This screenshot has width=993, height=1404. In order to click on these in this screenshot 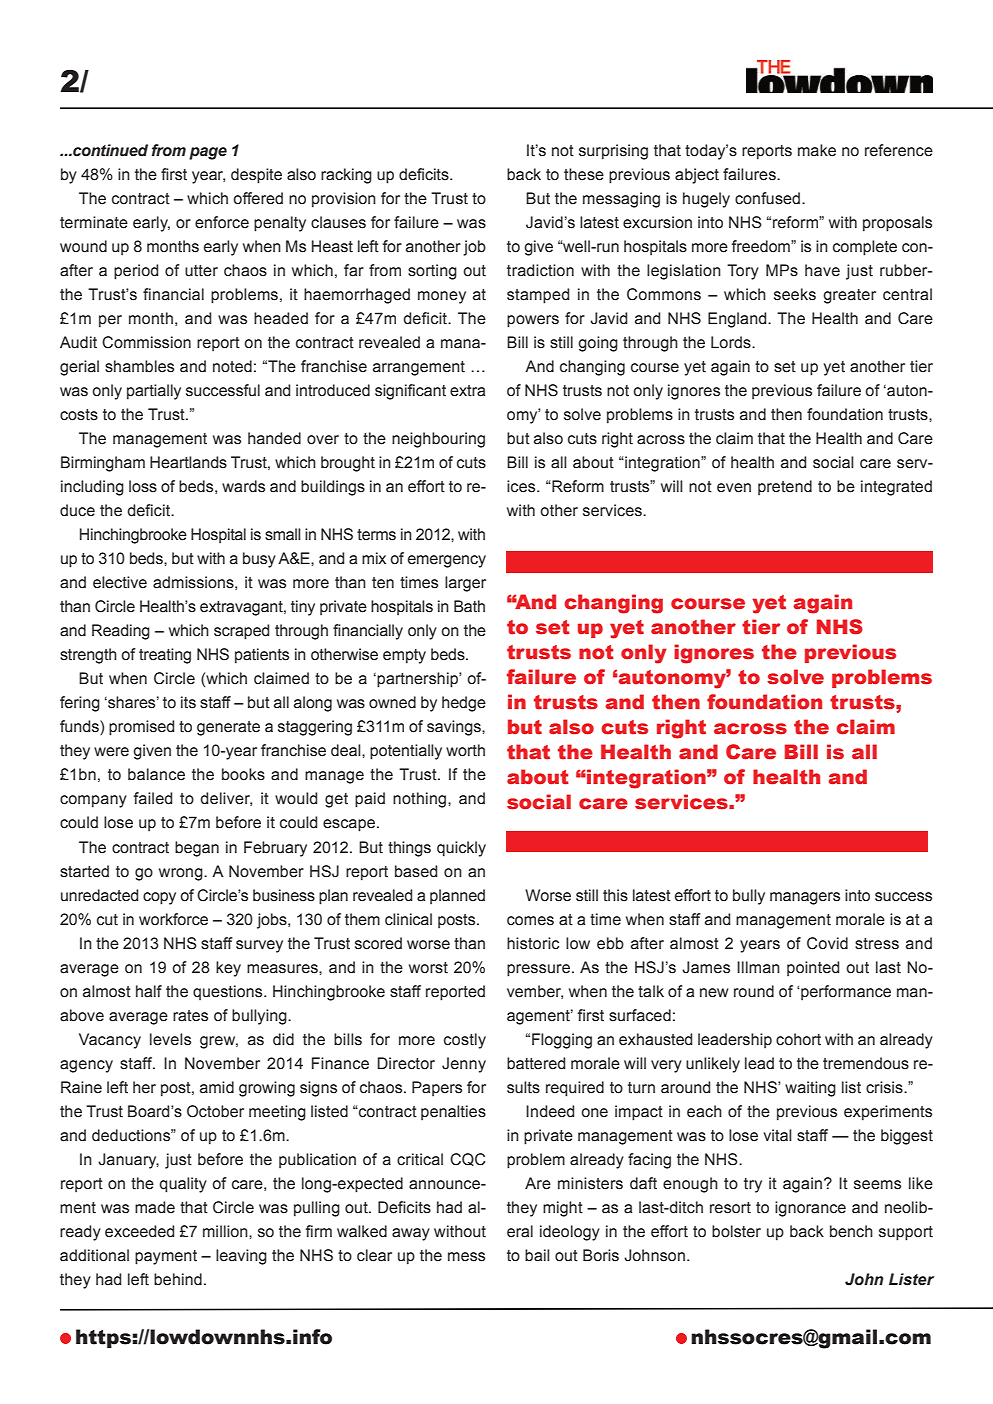, I will do `click(584, 174)`.
